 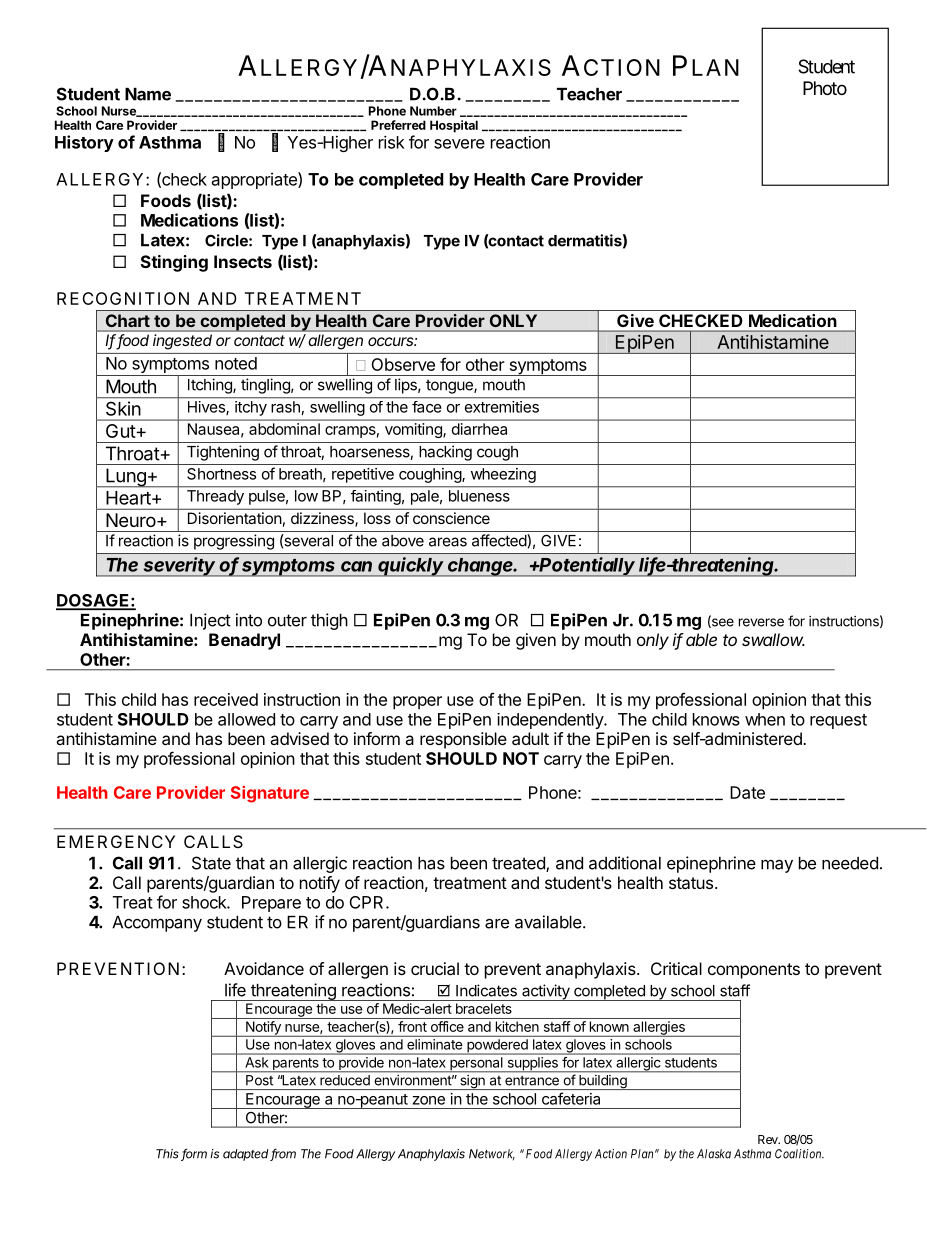 I want to click on reverse, so click(x=761, y=622).
